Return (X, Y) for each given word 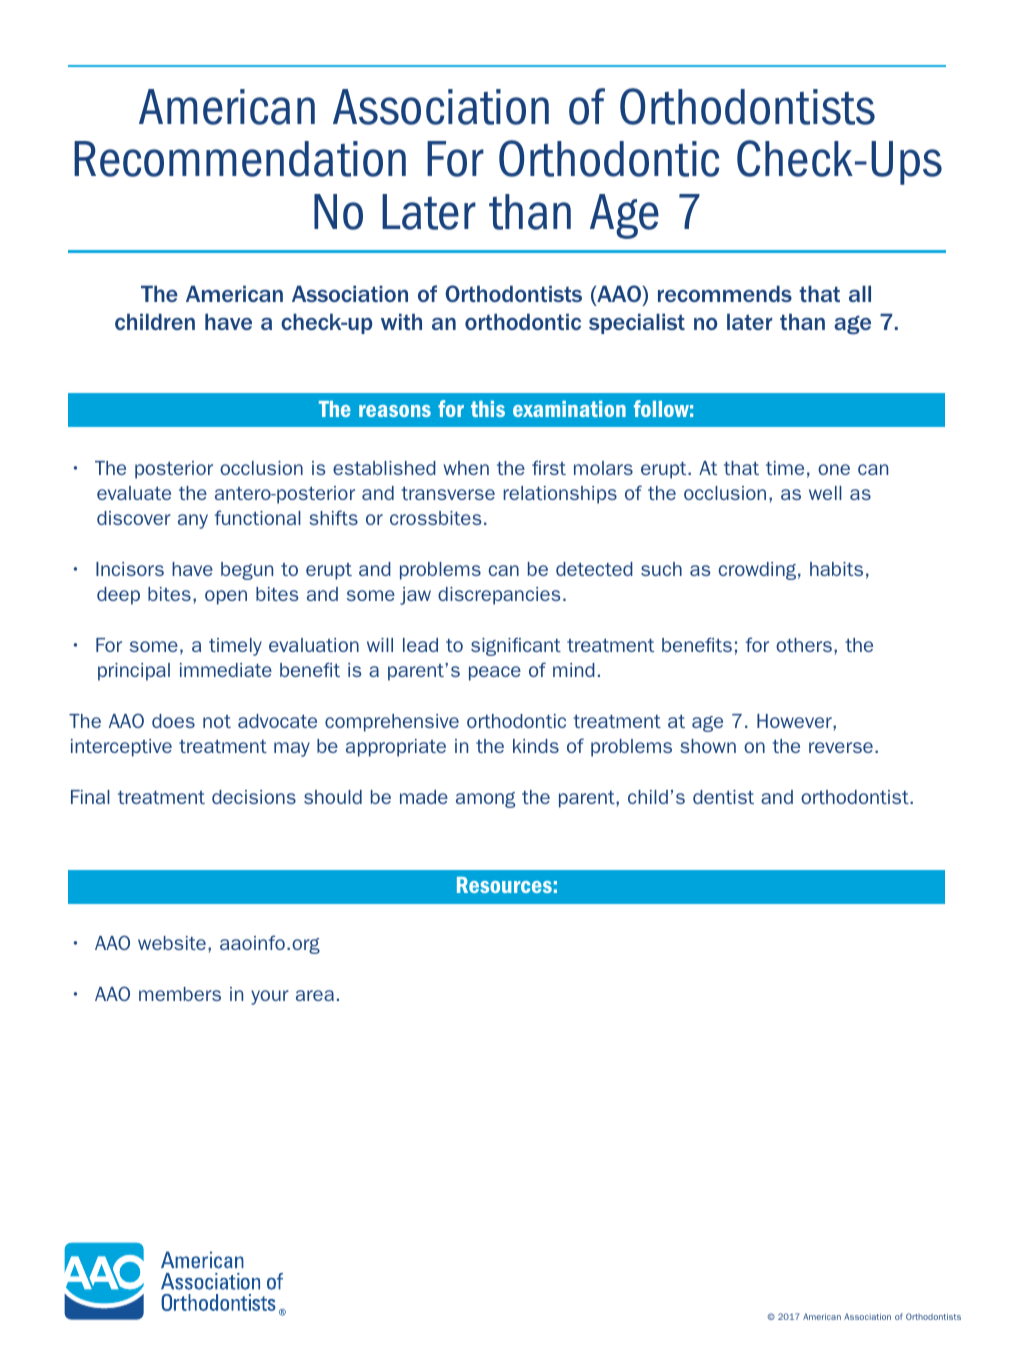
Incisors (130, 569)
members (180, 994)
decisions (254, 797)
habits (836, 569)
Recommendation (240, 159)
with (401, 321)
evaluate (134, 493)
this (488, 409)
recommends (725, 293)
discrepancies (499, 596)
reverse (841, 747)
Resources (504, 885)
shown (708, 746)
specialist (637, 323)
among (485, 800)
